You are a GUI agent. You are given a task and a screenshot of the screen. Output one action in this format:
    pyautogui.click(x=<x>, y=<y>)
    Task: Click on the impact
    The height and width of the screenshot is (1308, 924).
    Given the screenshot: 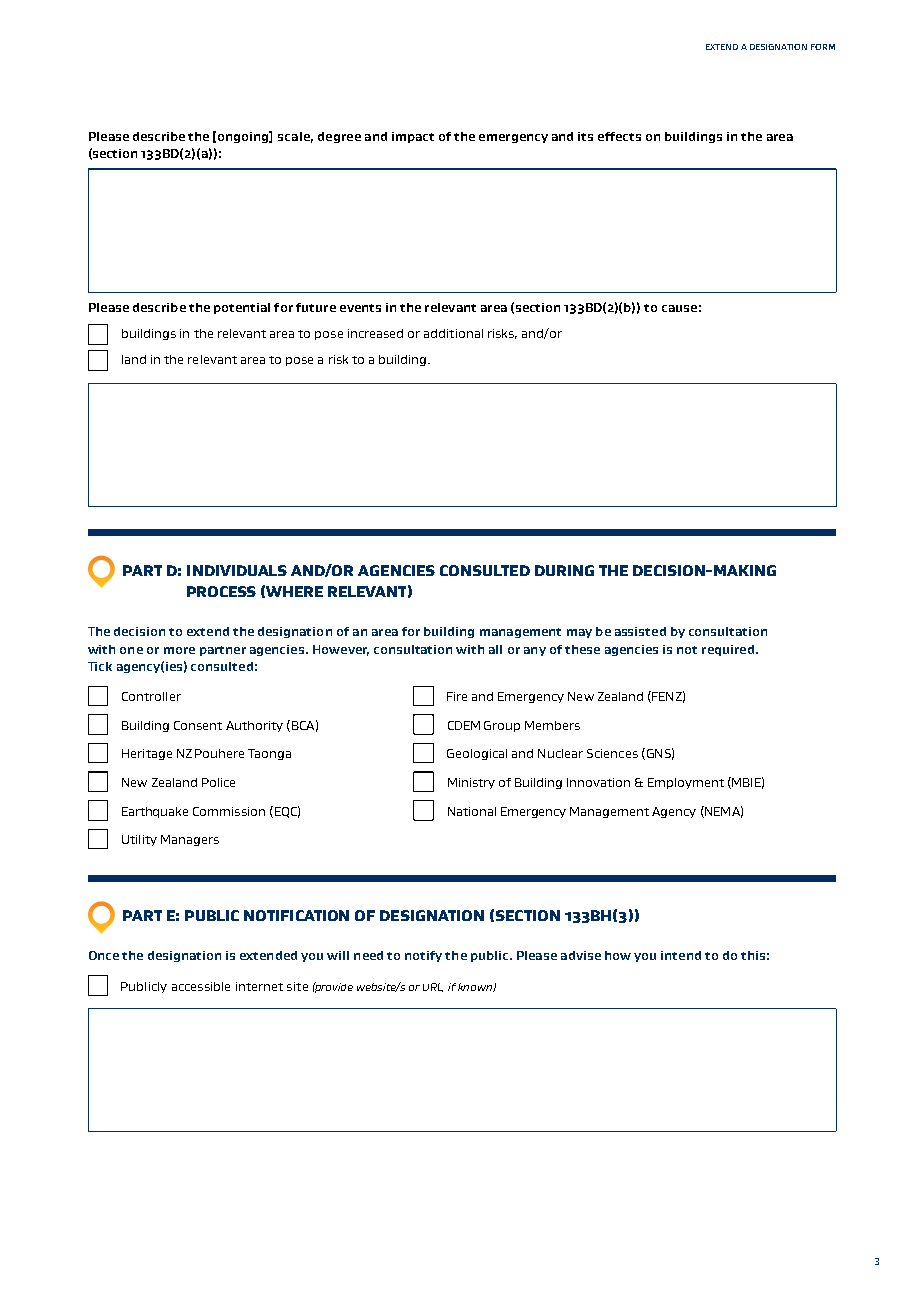 What is the action you would take?
    pyautogui.click(x=413, y=137)
